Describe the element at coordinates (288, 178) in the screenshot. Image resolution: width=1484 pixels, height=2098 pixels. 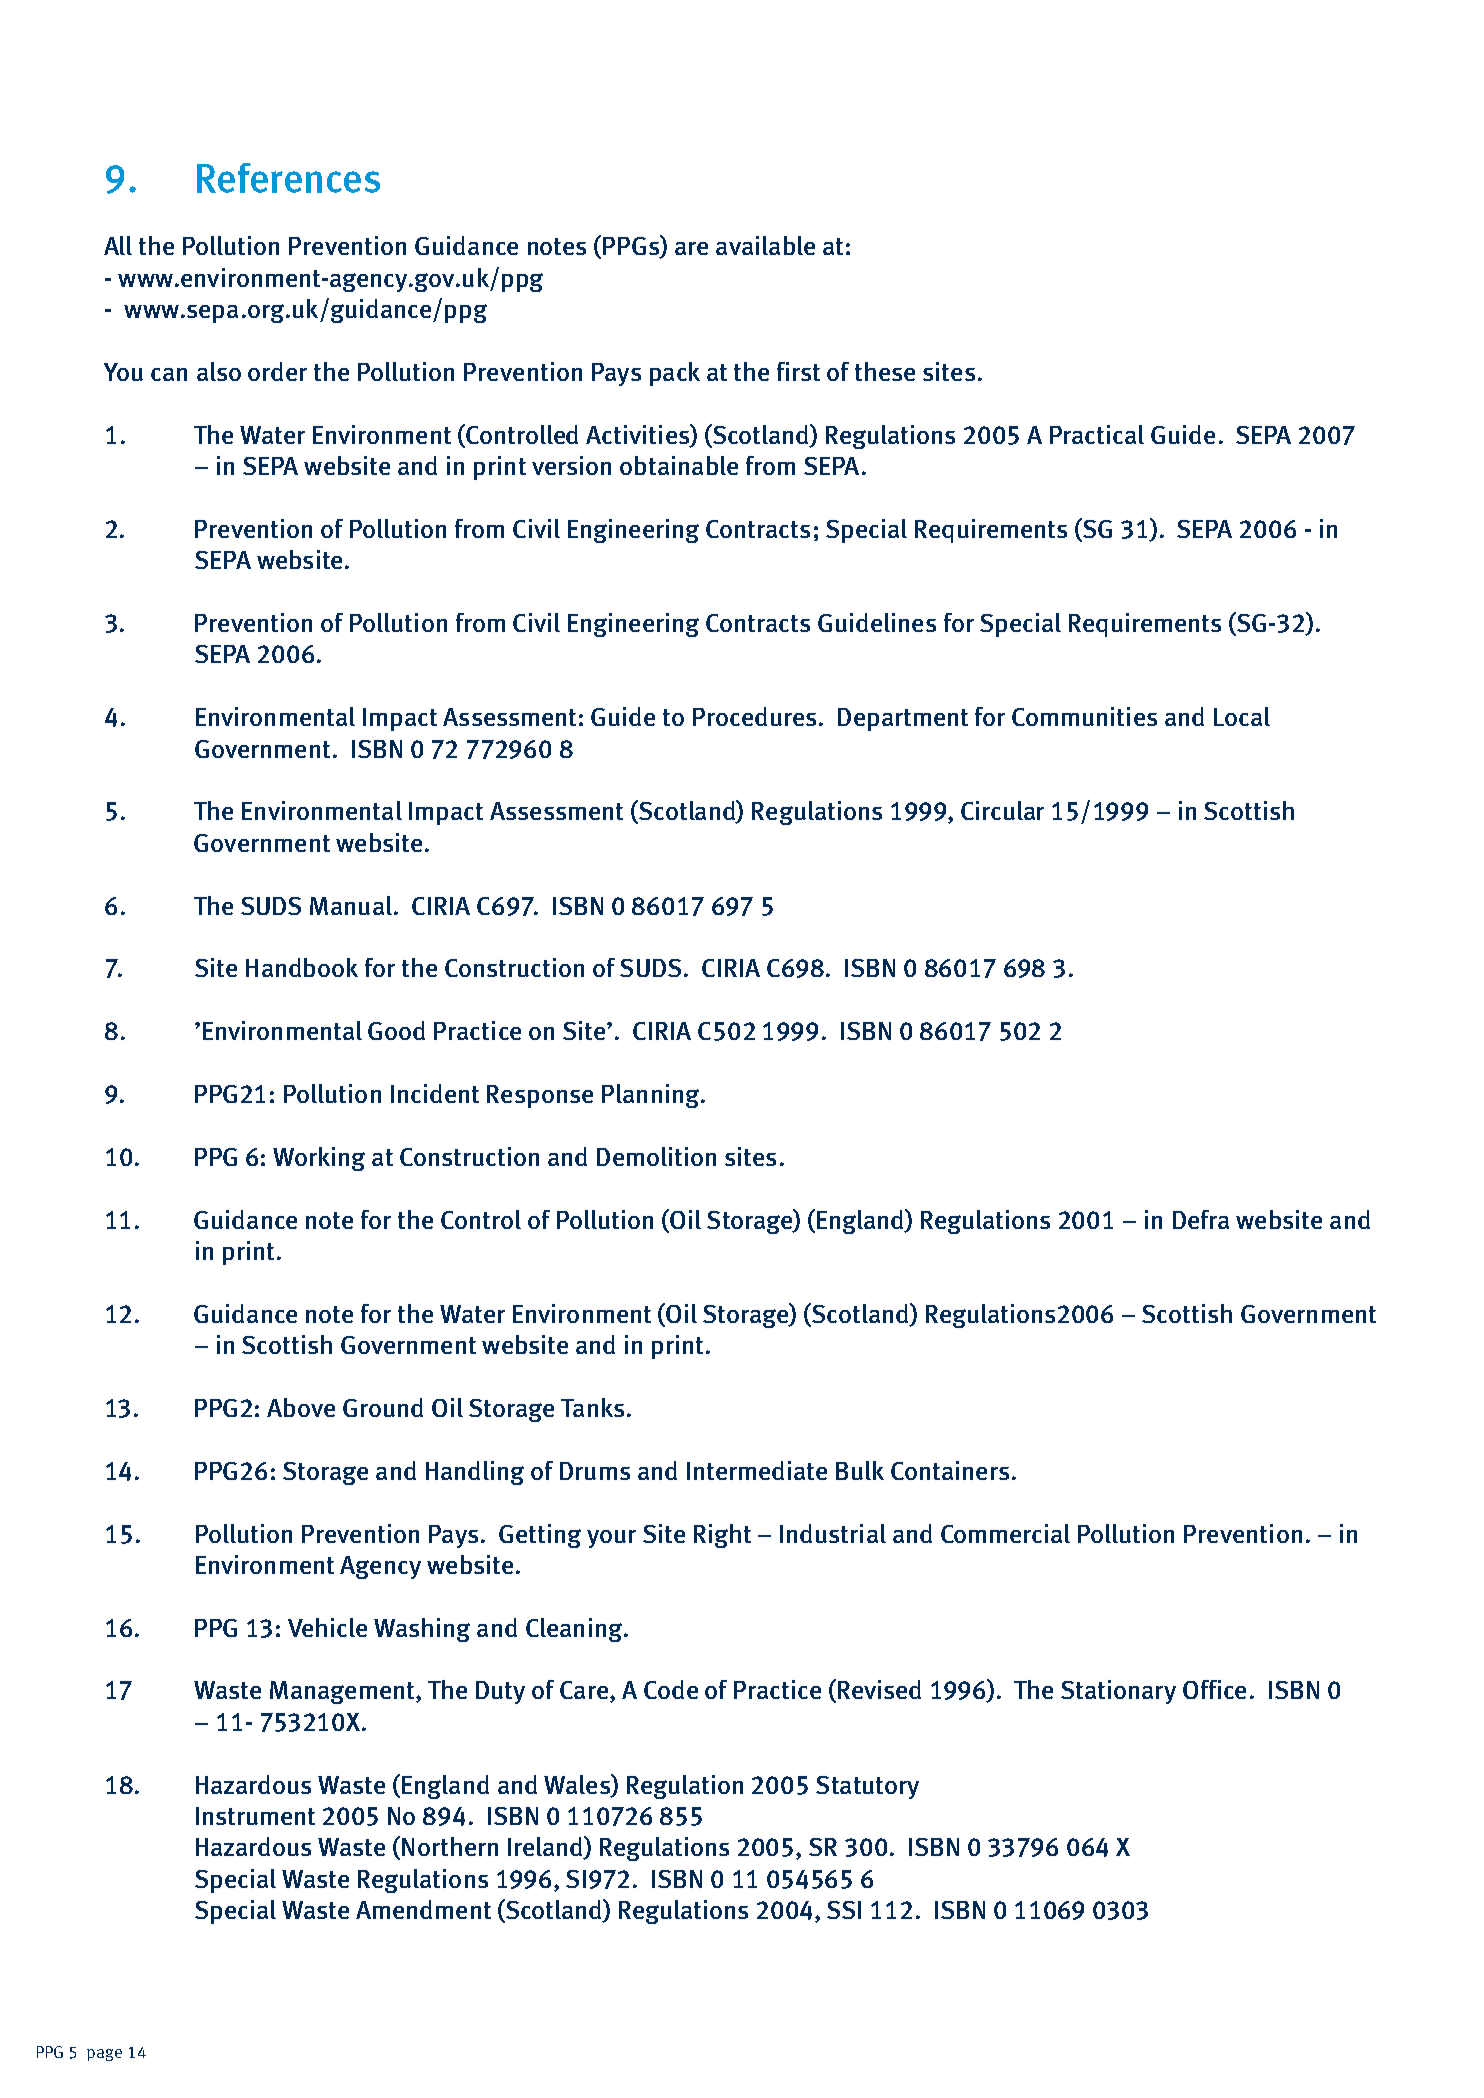
I see `References` at that location.
